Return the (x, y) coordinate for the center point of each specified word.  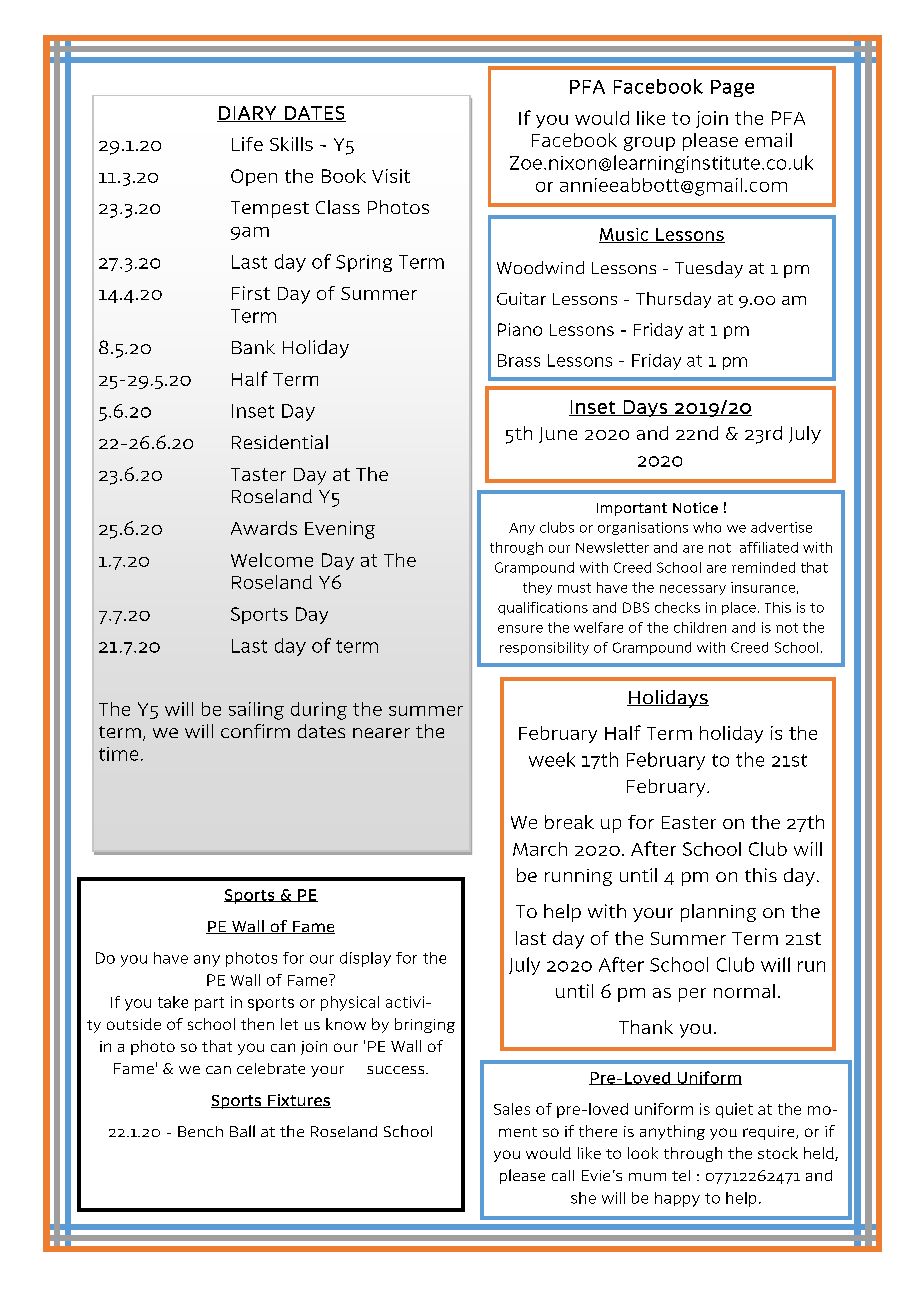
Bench (200, 1131)
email (768, 140)
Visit (391, 176)
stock (778, 1153)
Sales (512, 1109)
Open (254, 177)
